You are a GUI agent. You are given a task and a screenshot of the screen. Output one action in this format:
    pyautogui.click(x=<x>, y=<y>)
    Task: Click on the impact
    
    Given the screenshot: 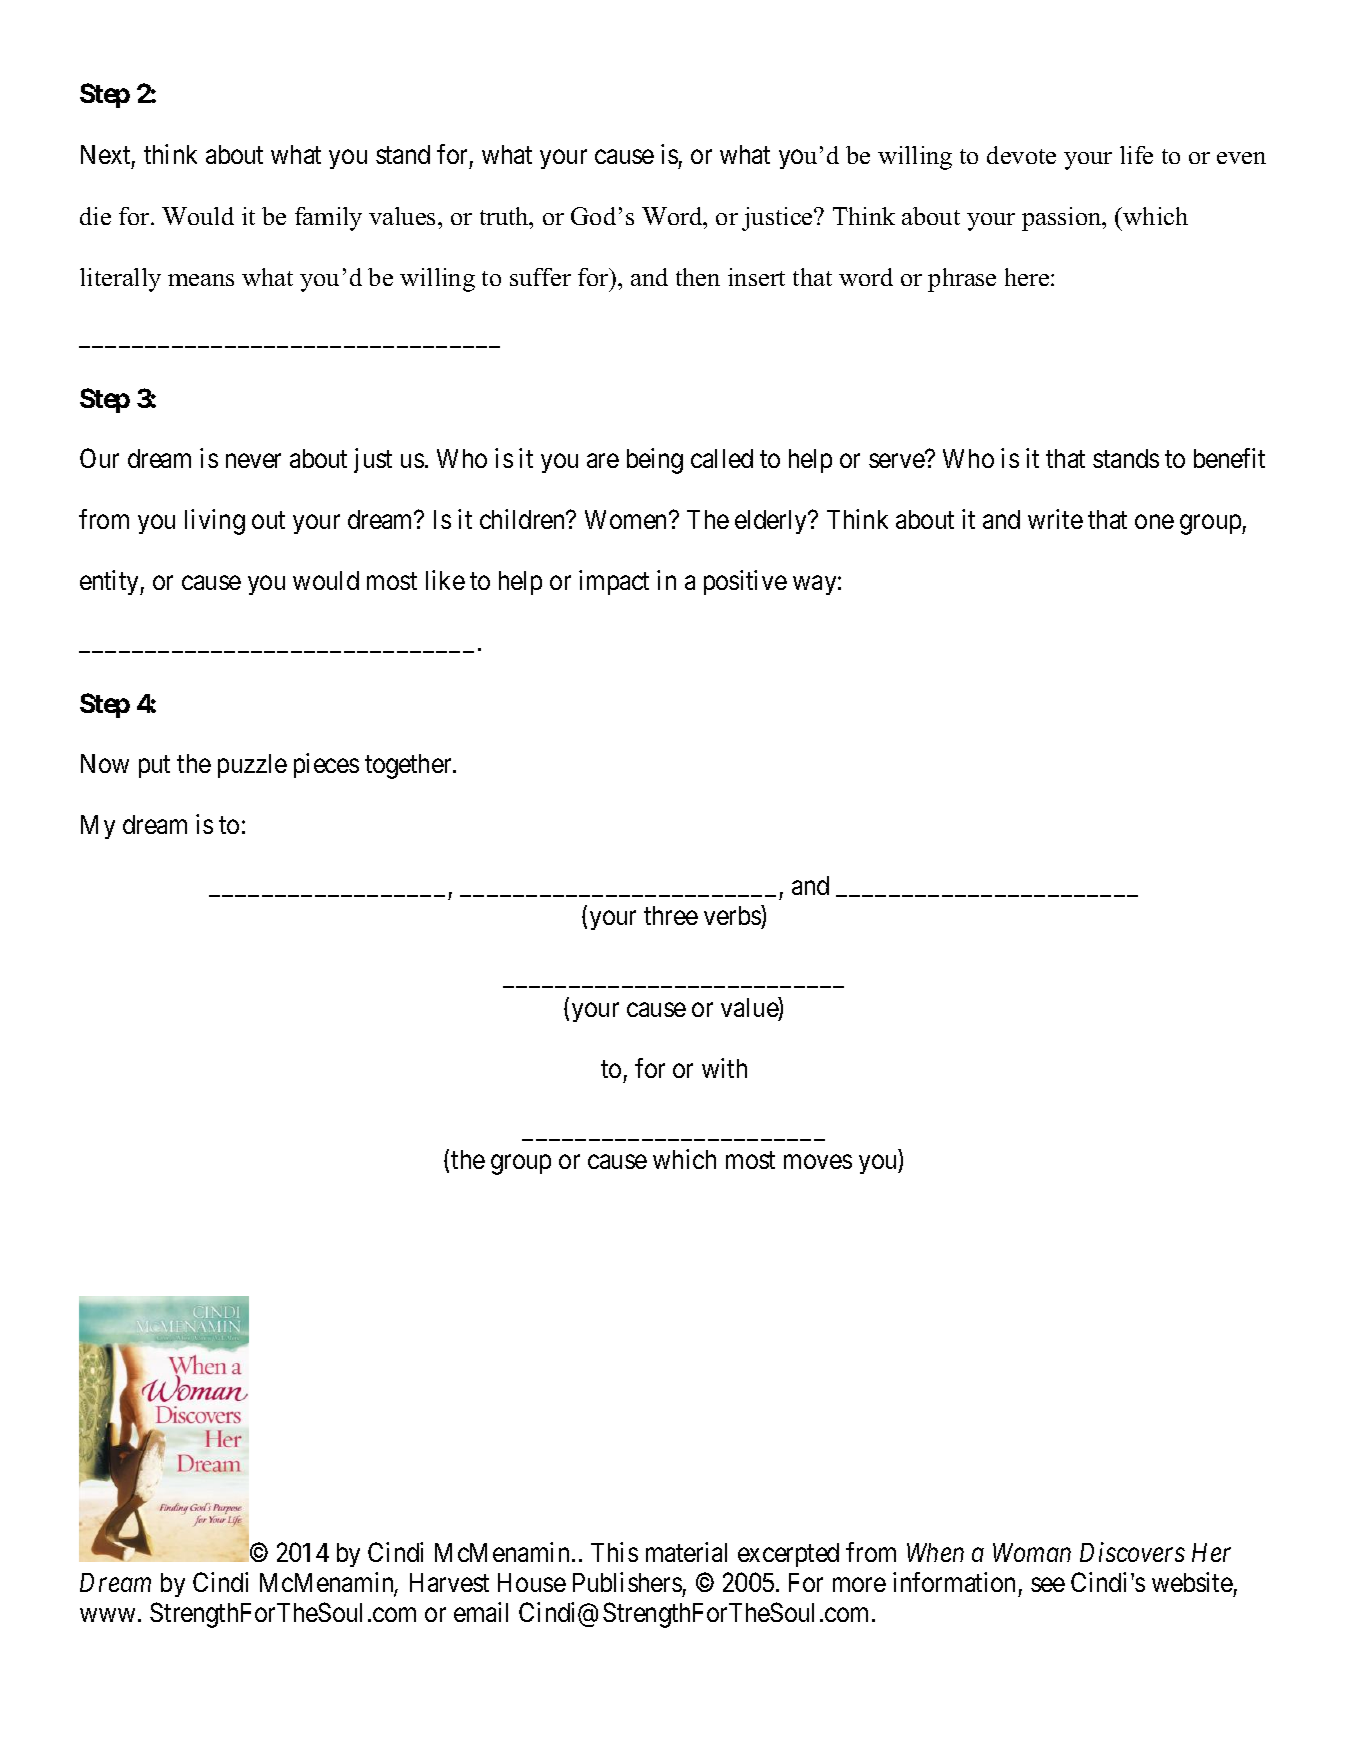 What is the action you would take?
    pyautogui.click(x=614, y=582)
